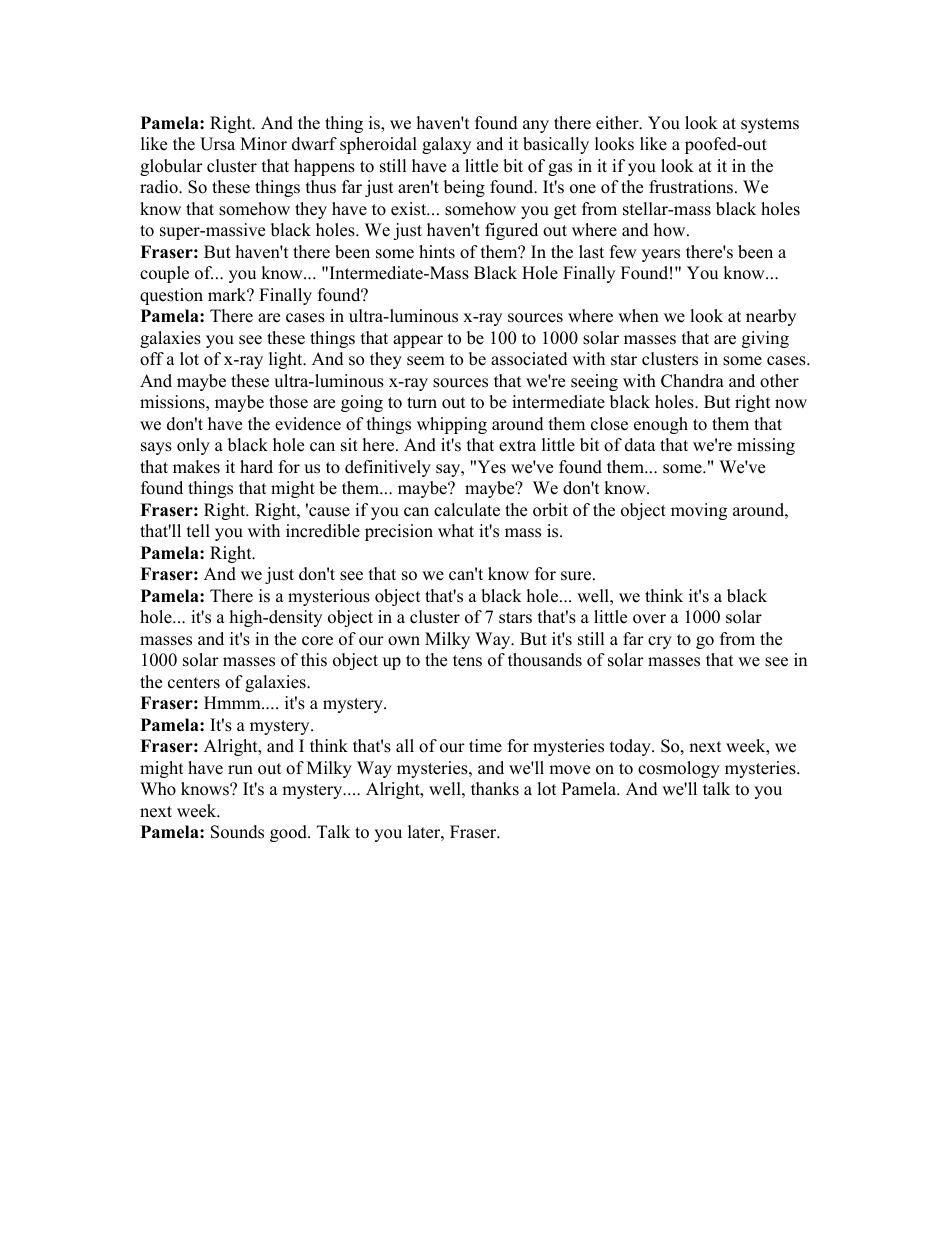  I want to click on Ursa, so click(217, 144).
